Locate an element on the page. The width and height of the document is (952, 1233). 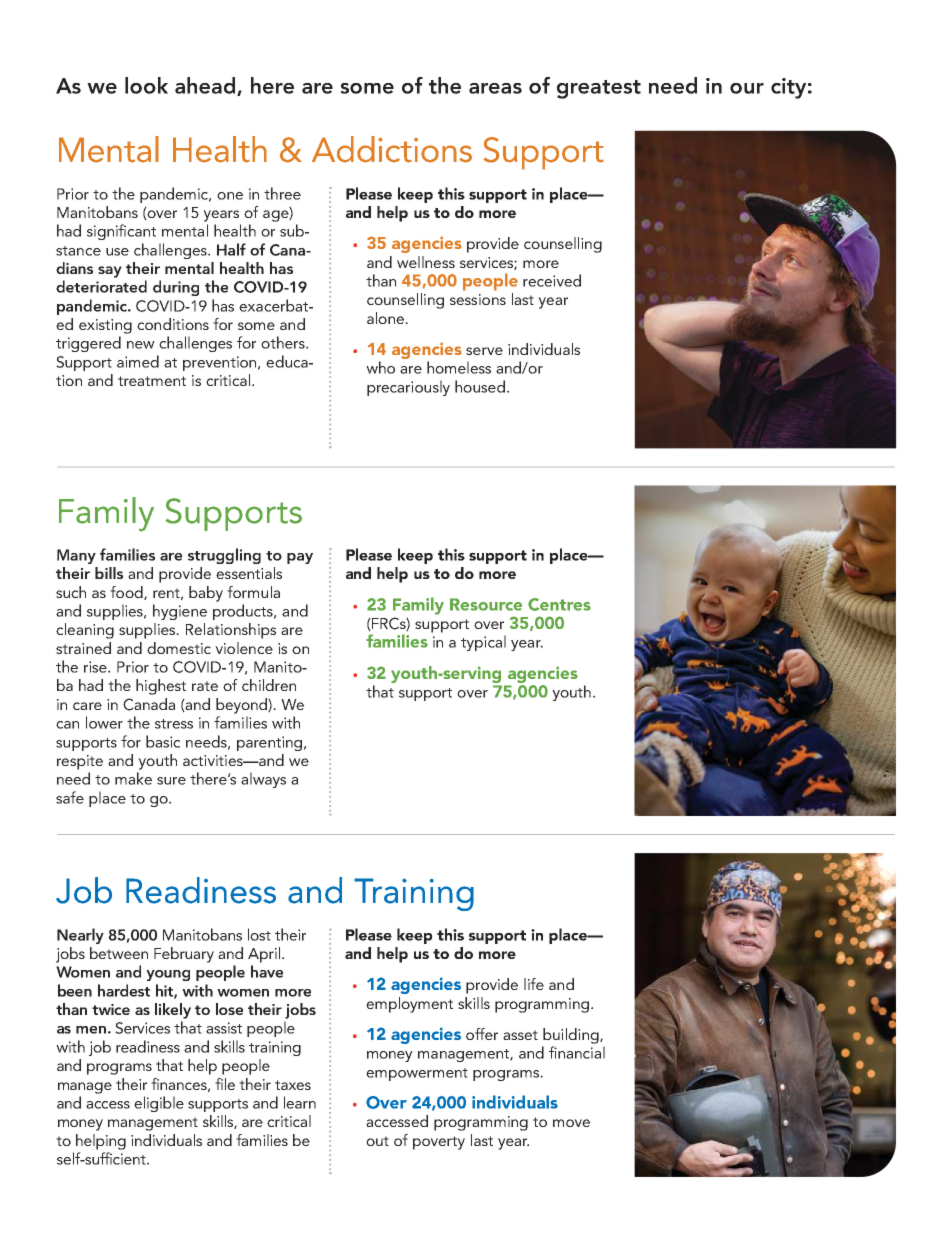
learn is located at coordinates (300, 1102).
